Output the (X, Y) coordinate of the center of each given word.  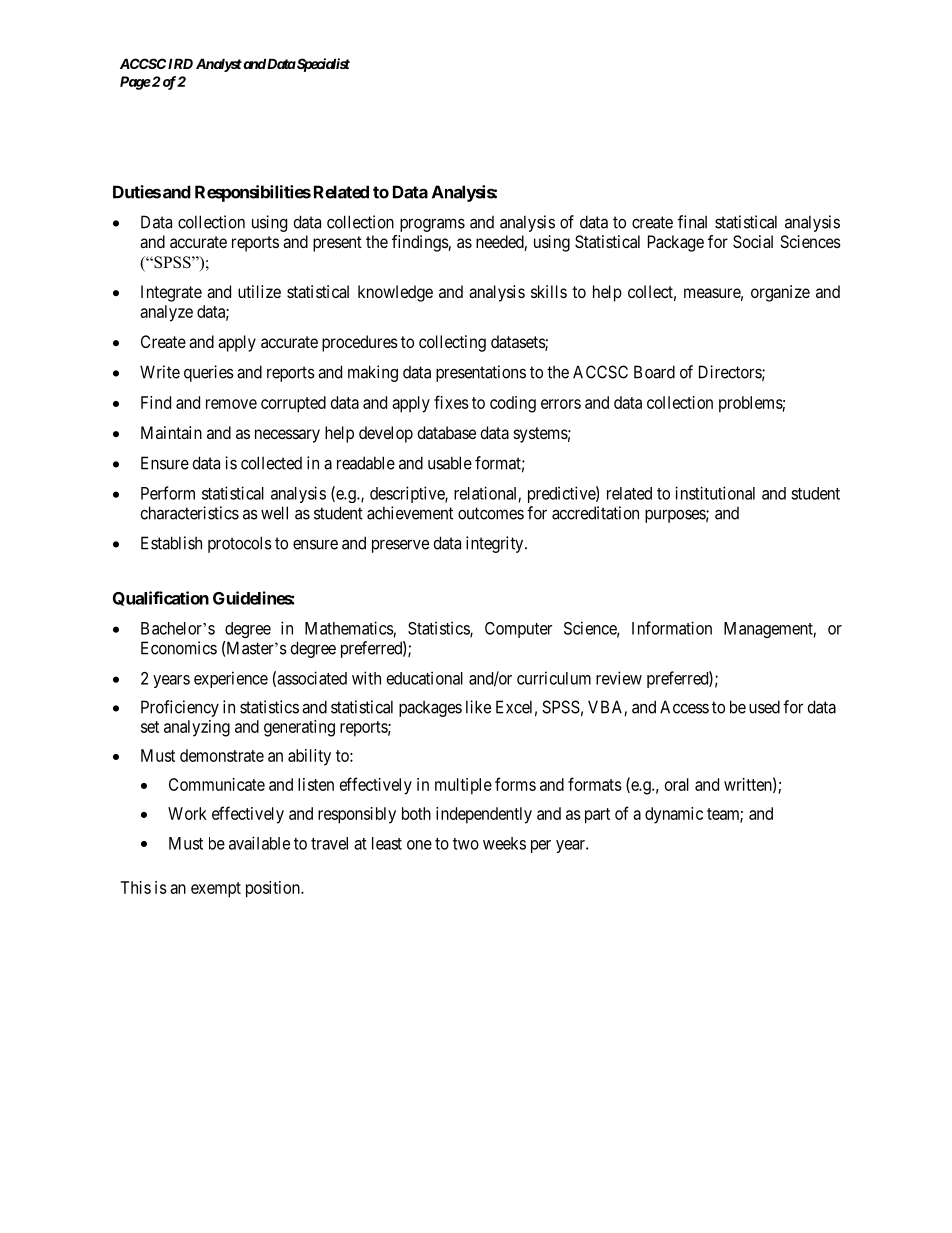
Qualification (161, 598)
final (692, 222)
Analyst (219, 65)
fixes (451, 402)
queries (209, 373)
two (466, 844)
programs (432, 225)
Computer (518, 630)
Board (654, 372)
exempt (216, 890)
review (619, 678)
